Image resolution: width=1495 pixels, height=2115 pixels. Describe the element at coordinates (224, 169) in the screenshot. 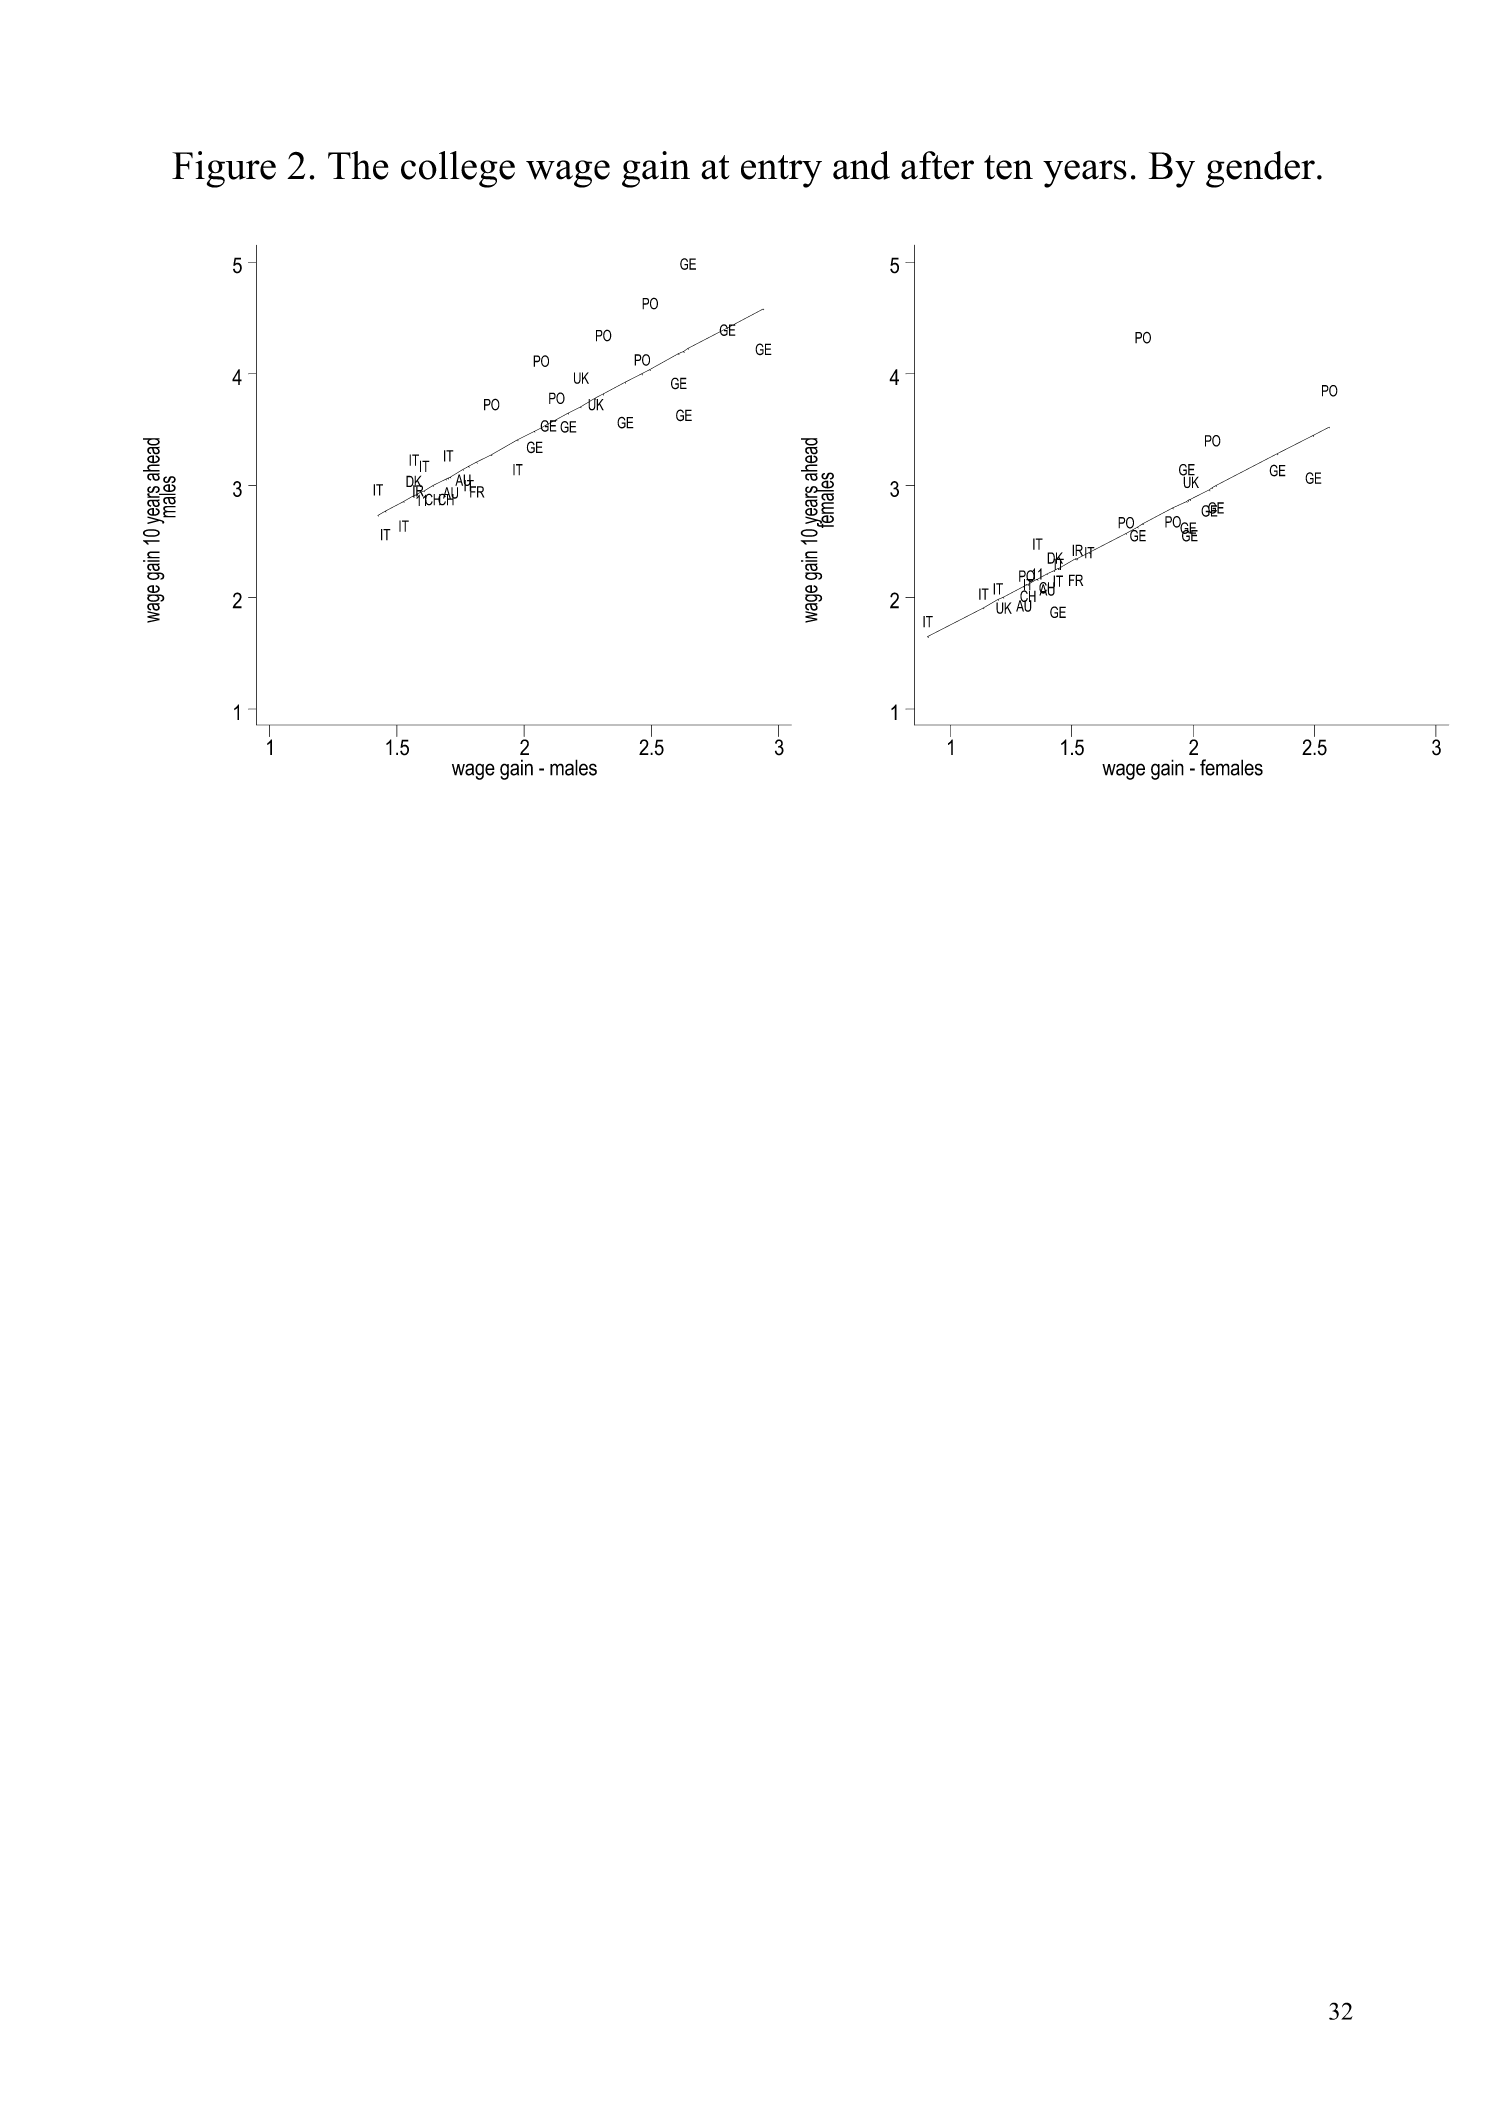

I see `Figure` at that location.
